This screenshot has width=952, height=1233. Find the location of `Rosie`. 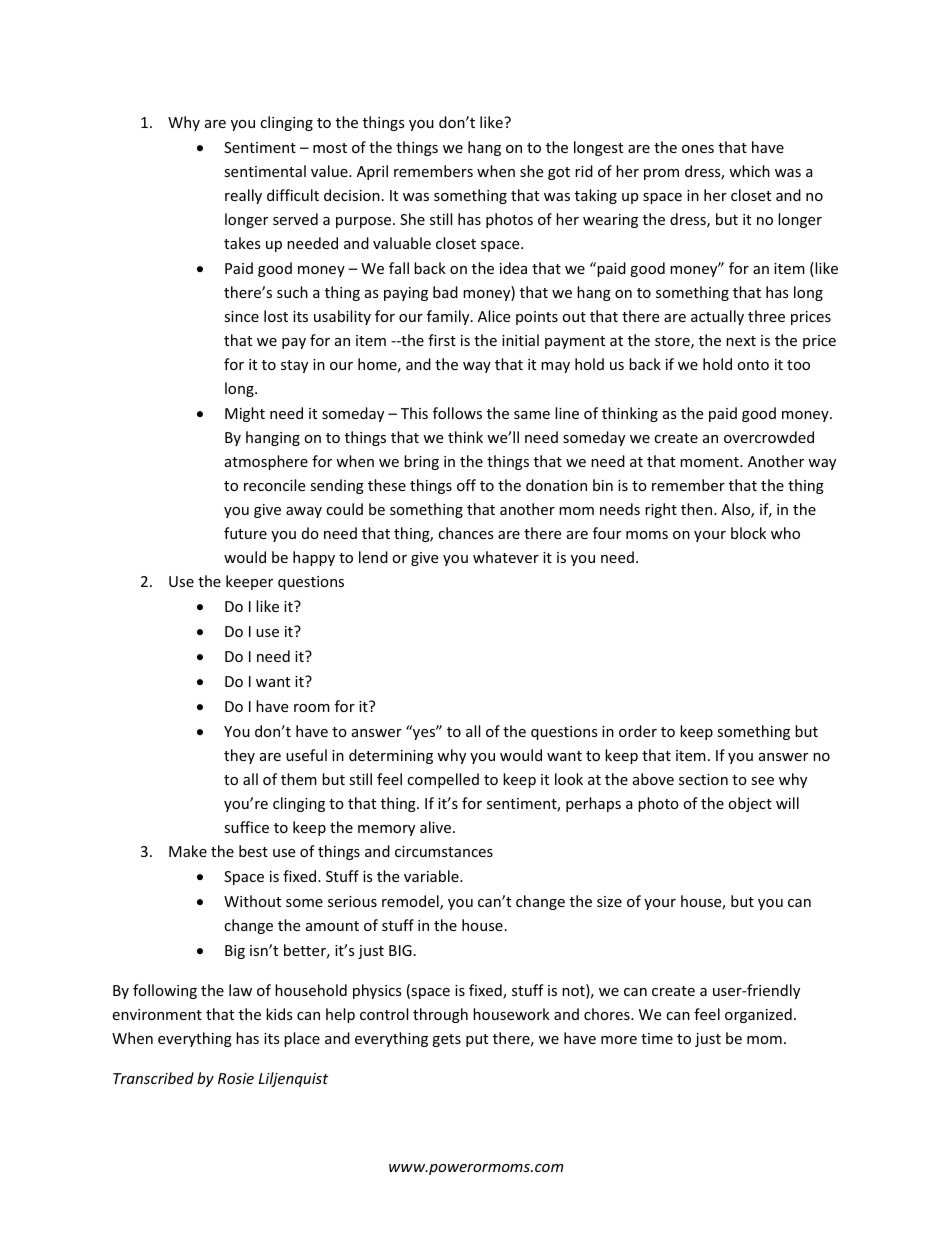

Rosie is located at coordinates (236, 1078).
